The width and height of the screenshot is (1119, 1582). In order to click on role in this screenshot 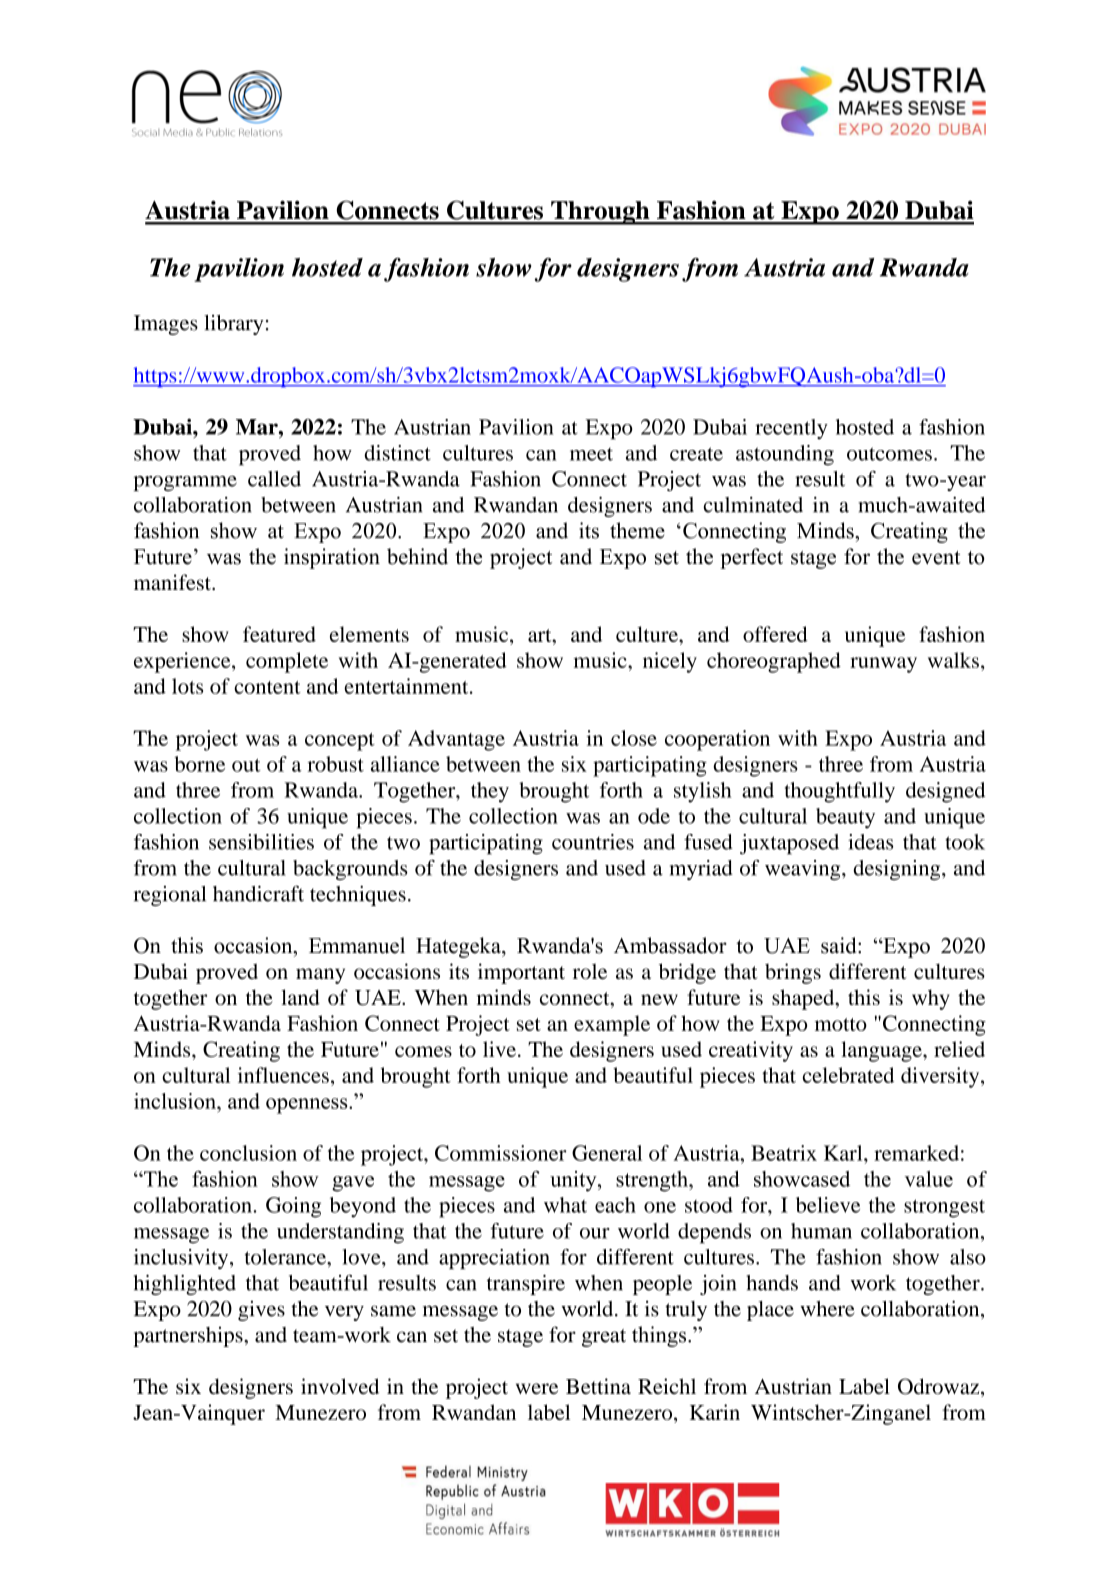, I will do `click(590, 971)`.
